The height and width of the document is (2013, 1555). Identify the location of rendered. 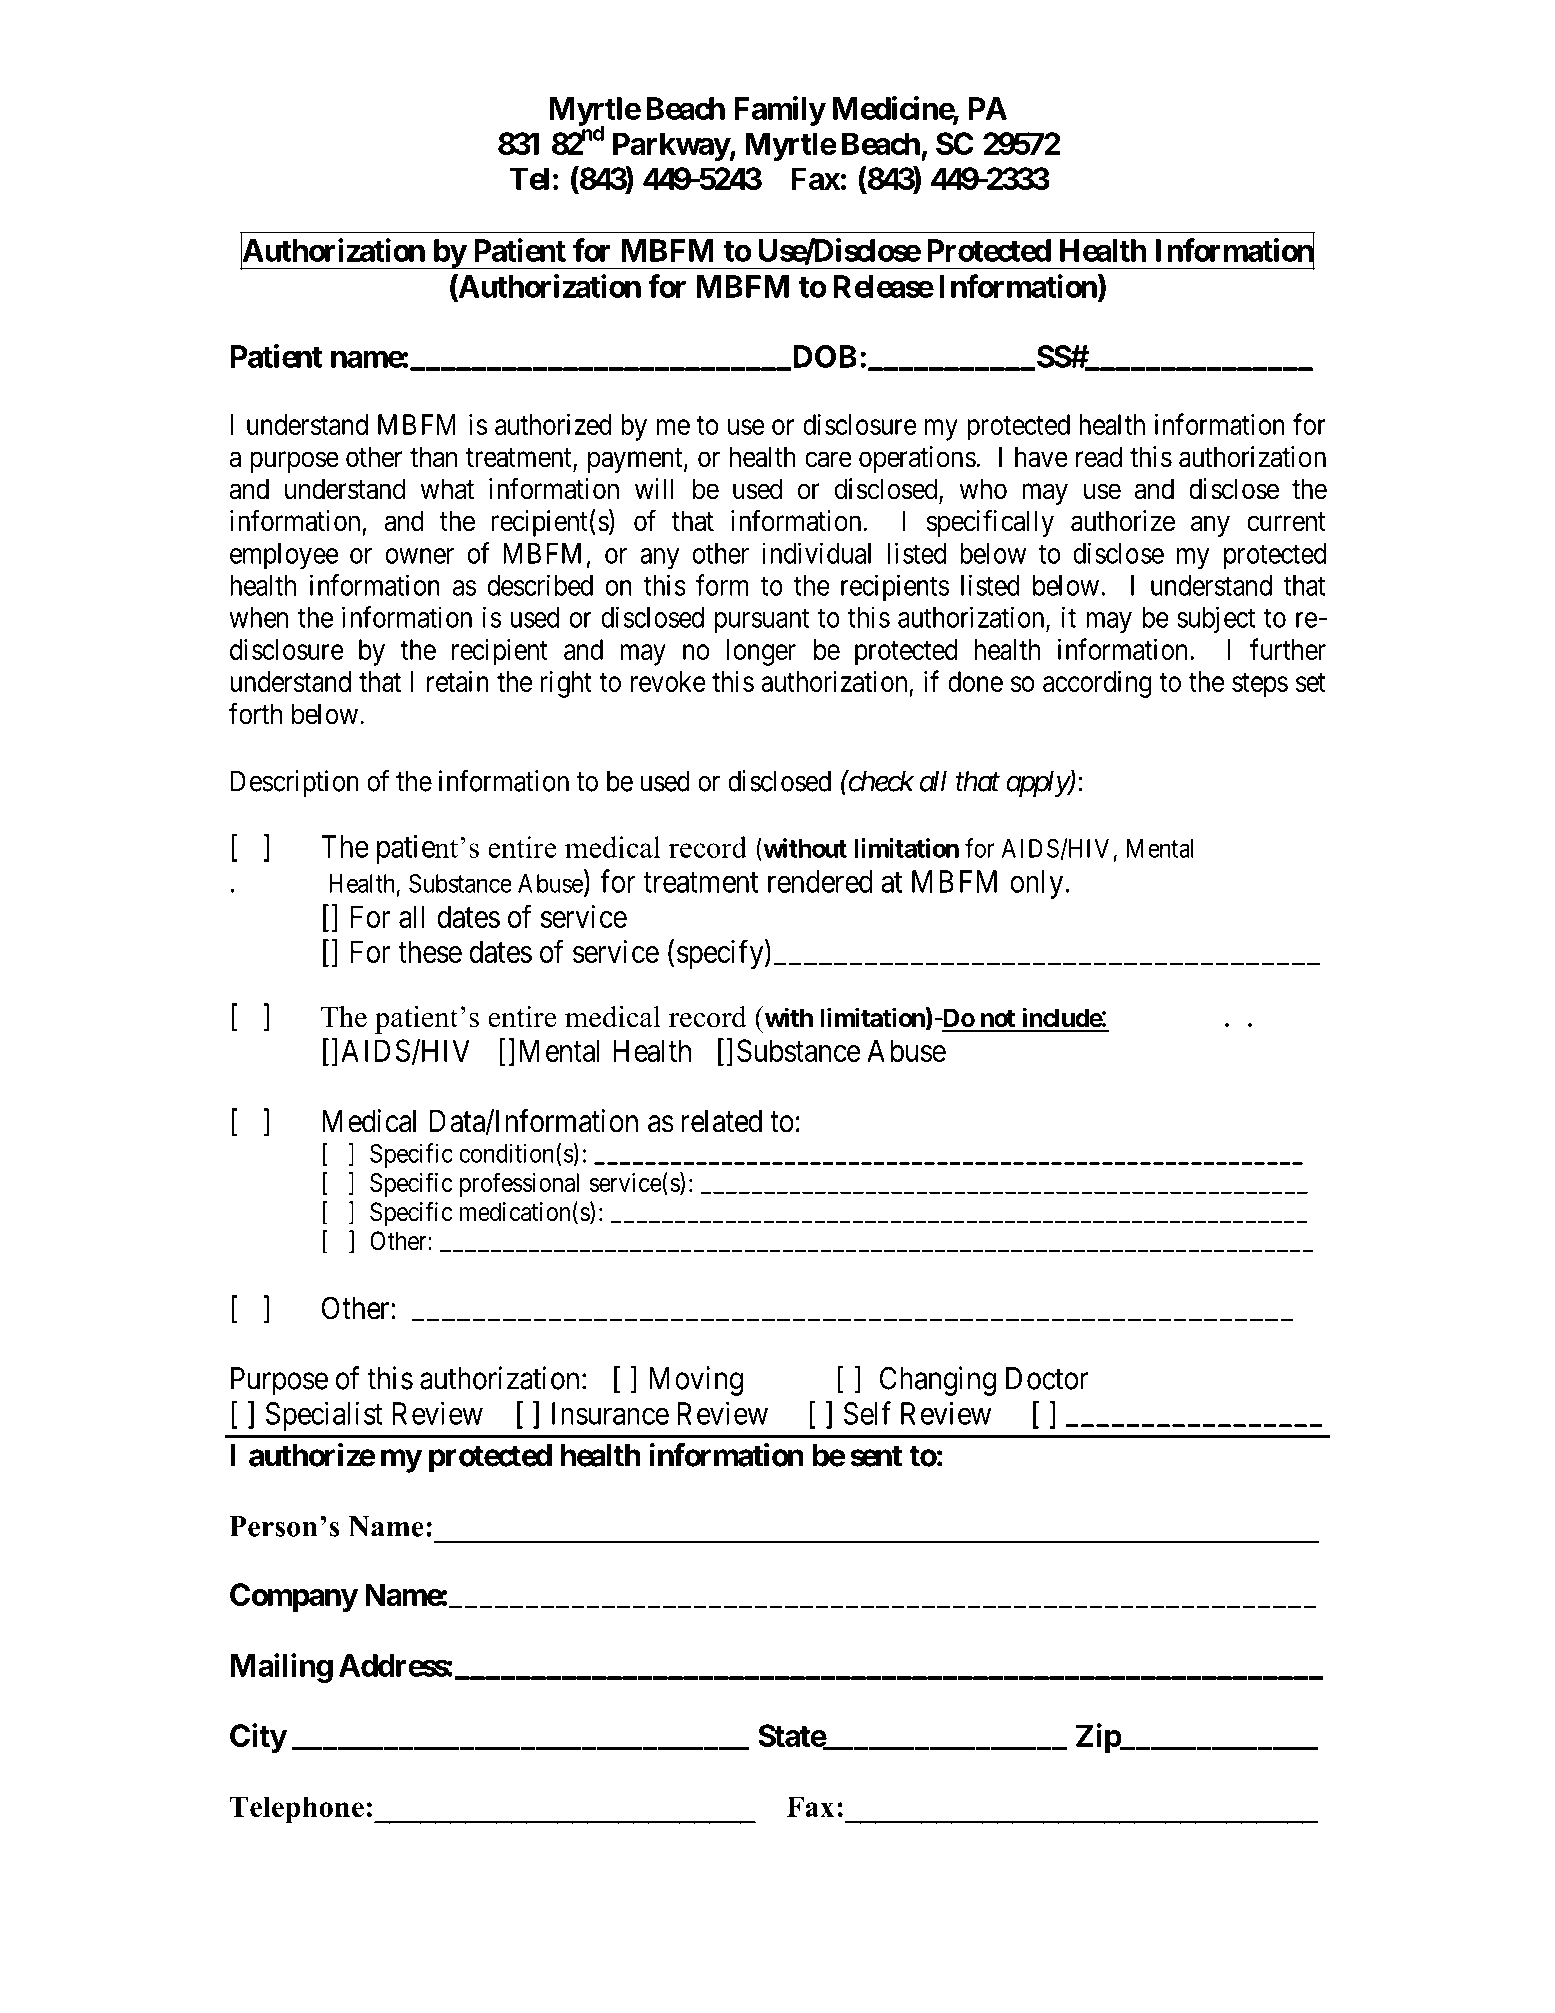
(820, 881).
